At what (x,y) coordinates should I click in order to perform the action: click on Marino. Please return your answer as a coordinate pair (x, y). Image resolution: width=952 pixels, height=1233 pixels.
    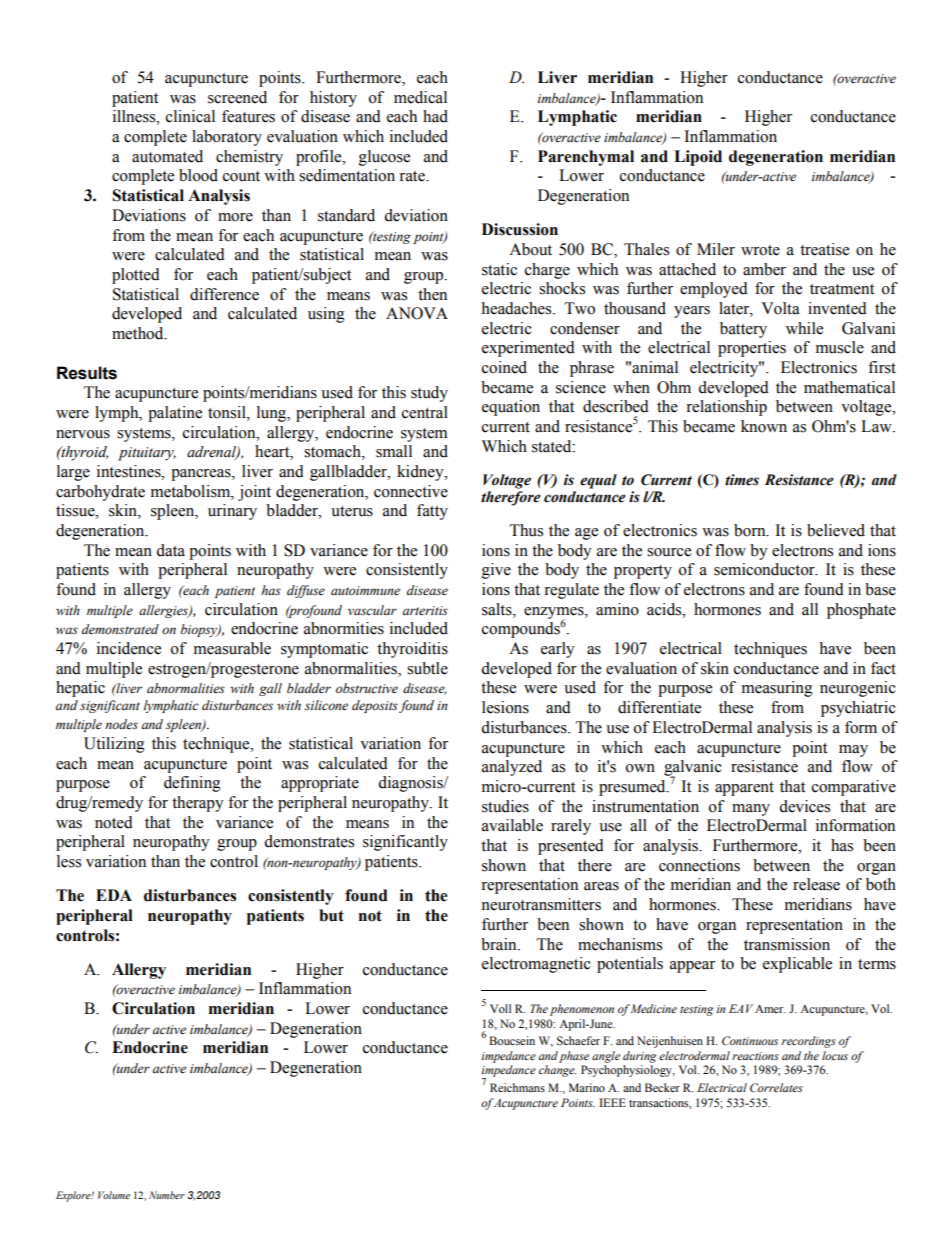
    Looking at the image, I should click on (587, 1087).
